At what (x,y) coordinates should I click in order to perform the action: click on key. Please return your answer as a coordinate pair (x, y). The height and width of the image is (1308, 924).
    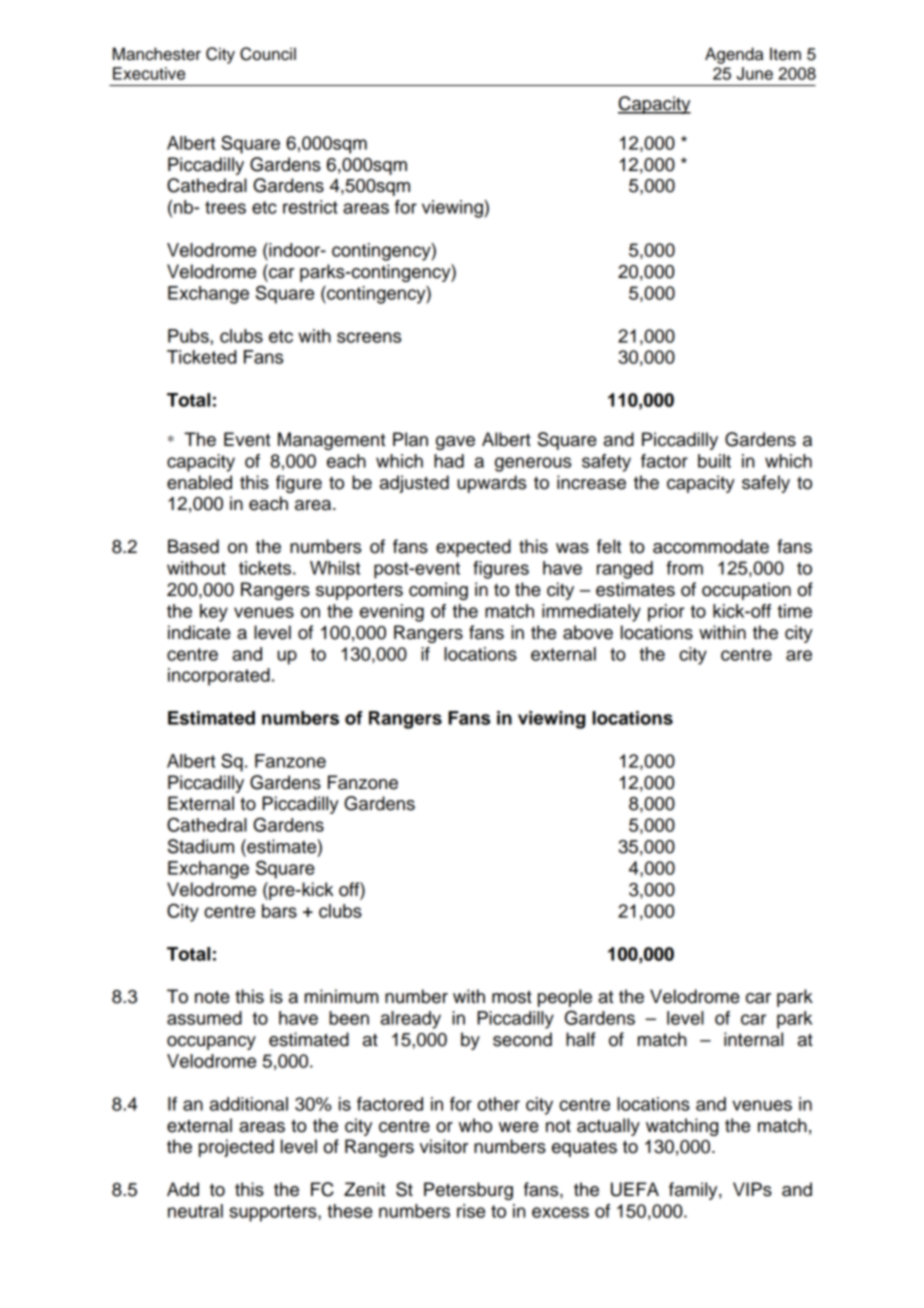
    Looking at the image, I should click on (214, 613).
